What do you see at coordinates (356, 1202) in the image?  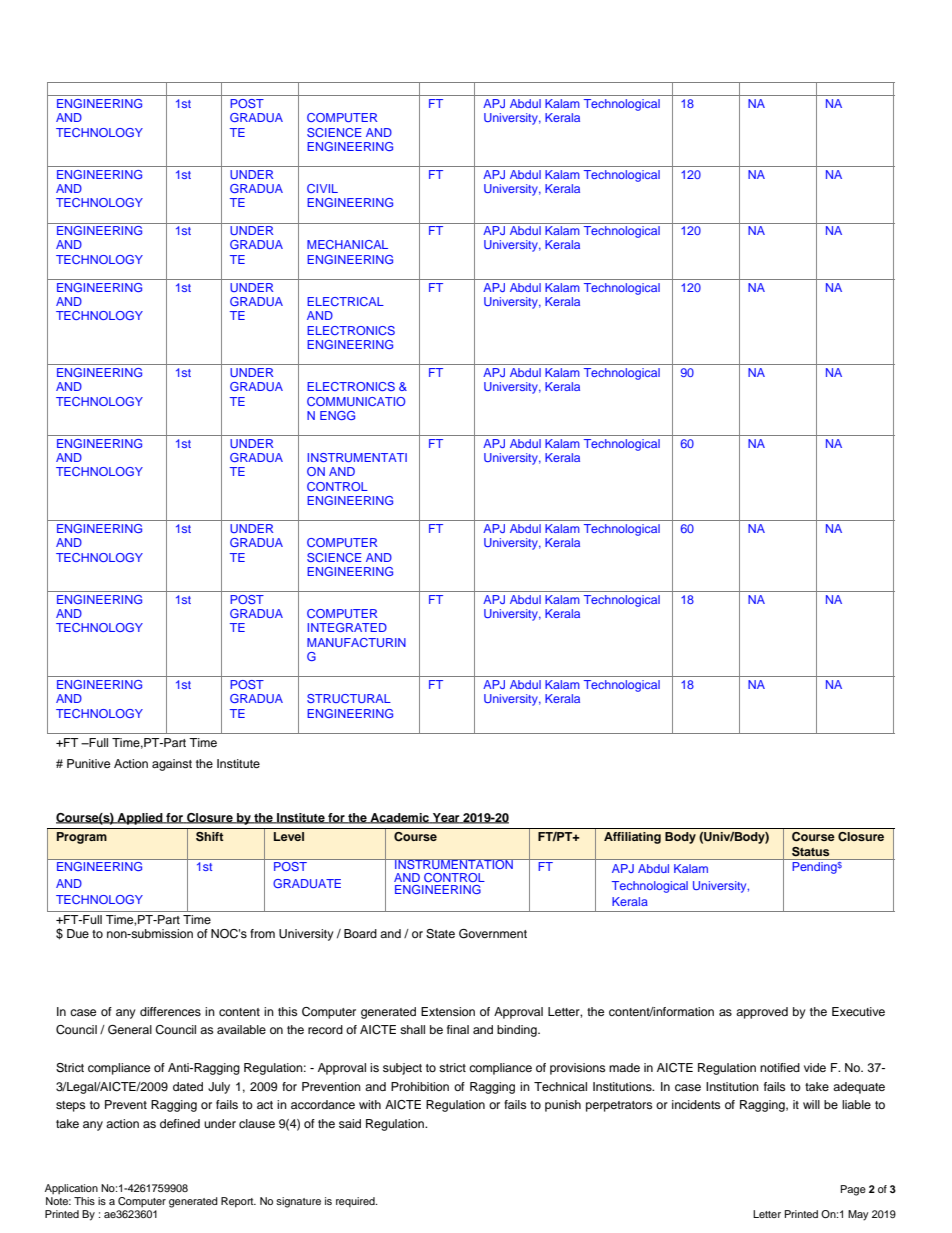 I see `required` at bounding box center [356, 1202].
